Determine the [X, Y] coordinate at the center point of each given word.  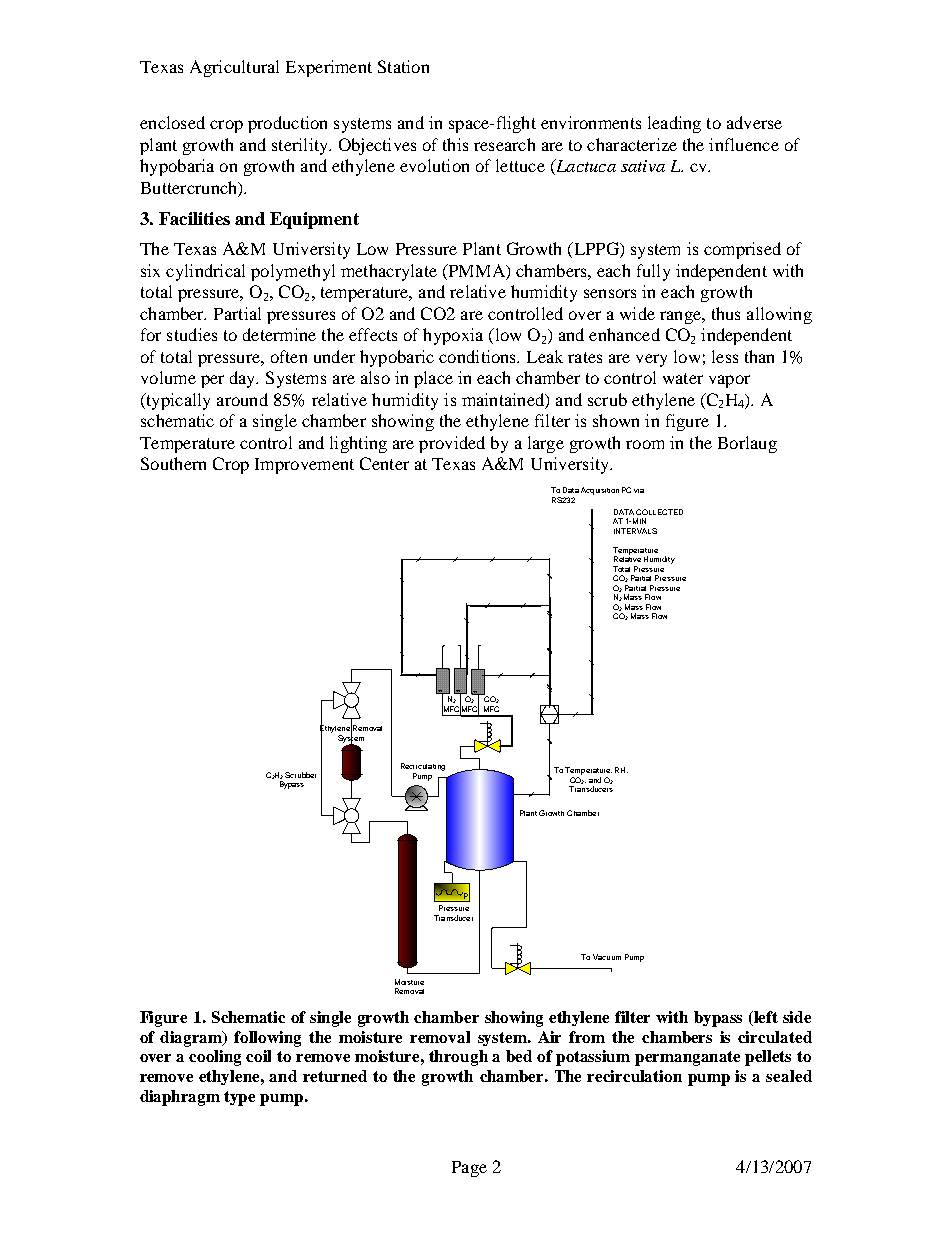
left [766, 1017]
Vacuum [607, 957]
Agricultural [234, 68]
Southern [173, 463]
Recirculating [423, 767]
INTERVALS [635, 531]
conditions [479, 356]
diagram [192, 1039]
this [455, 144]
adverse [754, 122]
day [244, 379]
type [239, 1098]
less [725, 356]
